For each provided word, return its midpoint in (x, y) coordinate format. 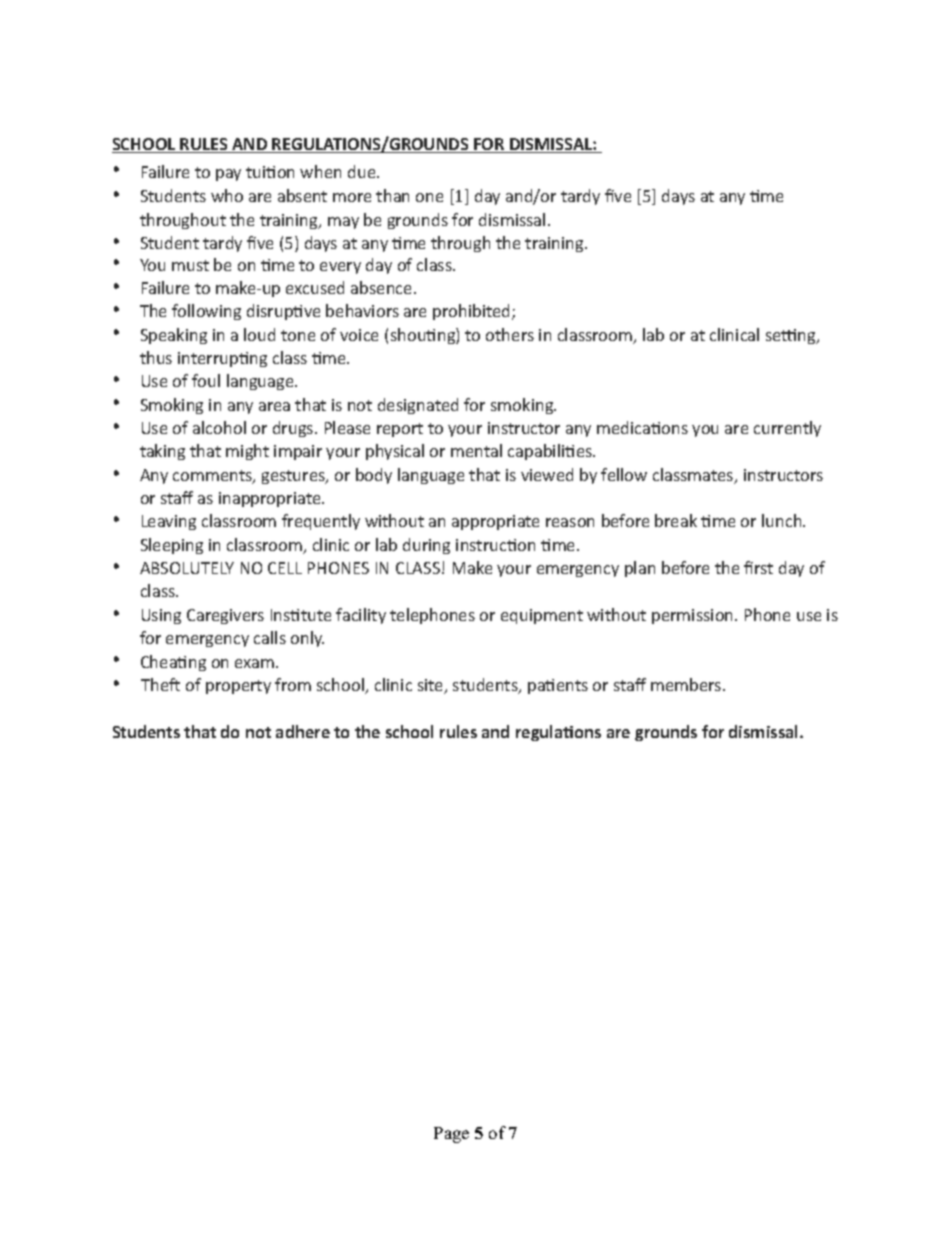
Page (451, 1135)
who (227, 195)
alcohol (219, 427)
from (293, 684)
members (687, 684)
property (238, 687)
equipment (542, 616)
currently (787, 429)
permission (694, 616)
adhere (303, 731)
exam (256, 663)
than (392, 195)
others (510, 334)
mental (476, 450)
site (432, 686)
